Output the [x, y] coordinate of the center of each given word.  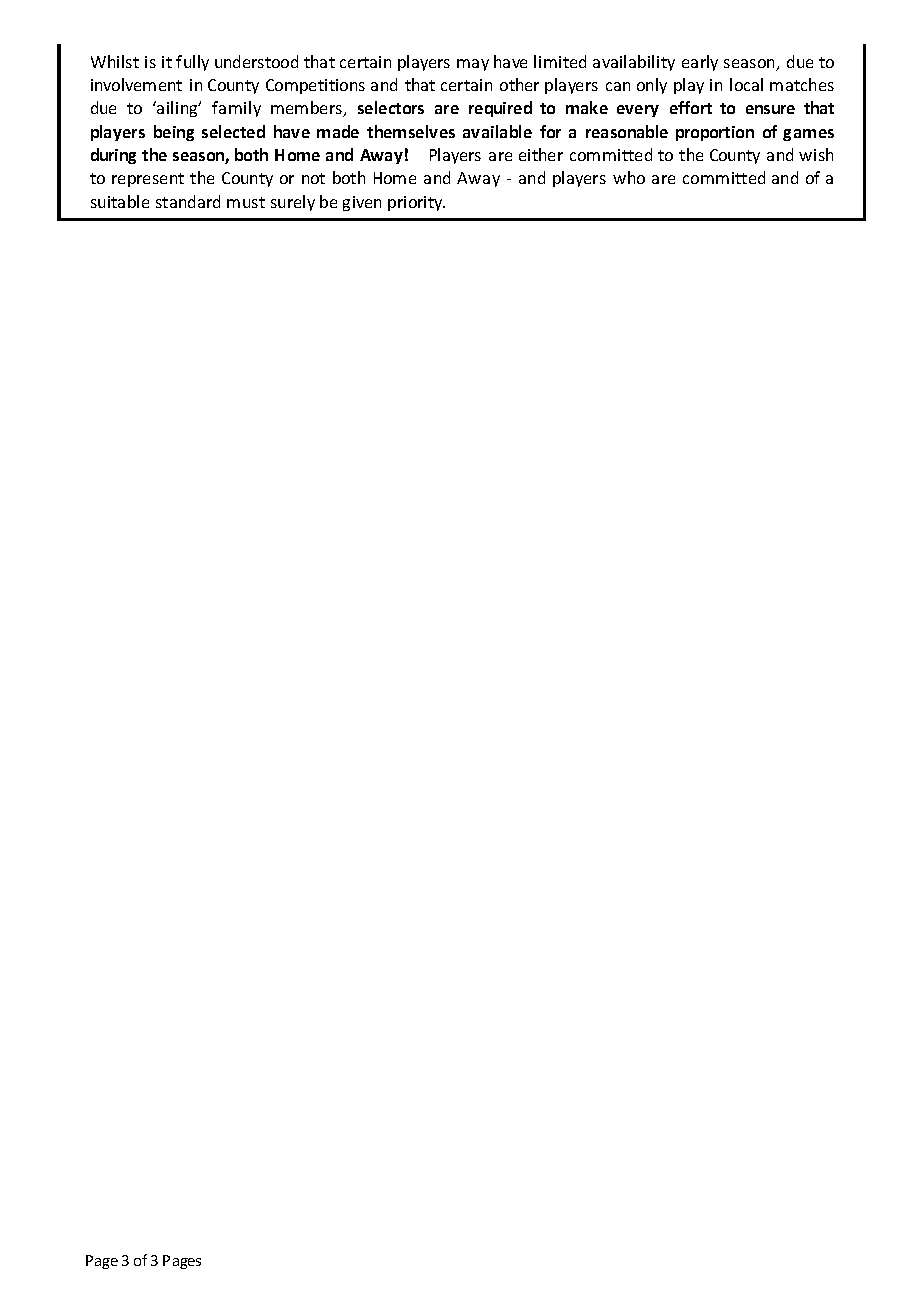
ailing [177, 109]
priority [416, 203]
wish [816, 154]
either [541, 154]
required [500, 109]
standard [188, 201]
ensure [770, 109]
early [700, 63]
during [113, 156]
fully [192, 63]
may [473, 65]
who [629, 177]
